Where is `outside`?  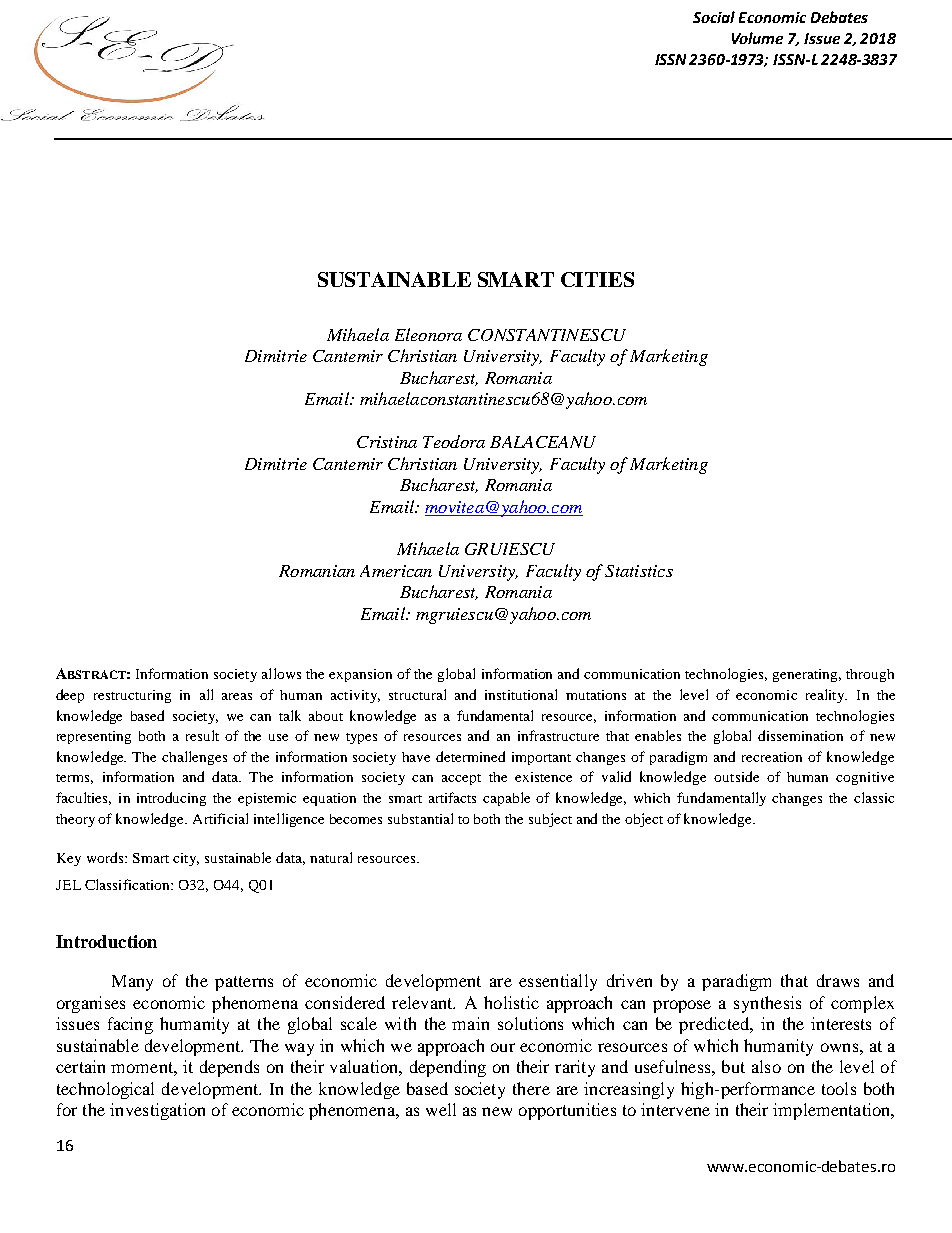 outside is located at coordinates (736, 776).
